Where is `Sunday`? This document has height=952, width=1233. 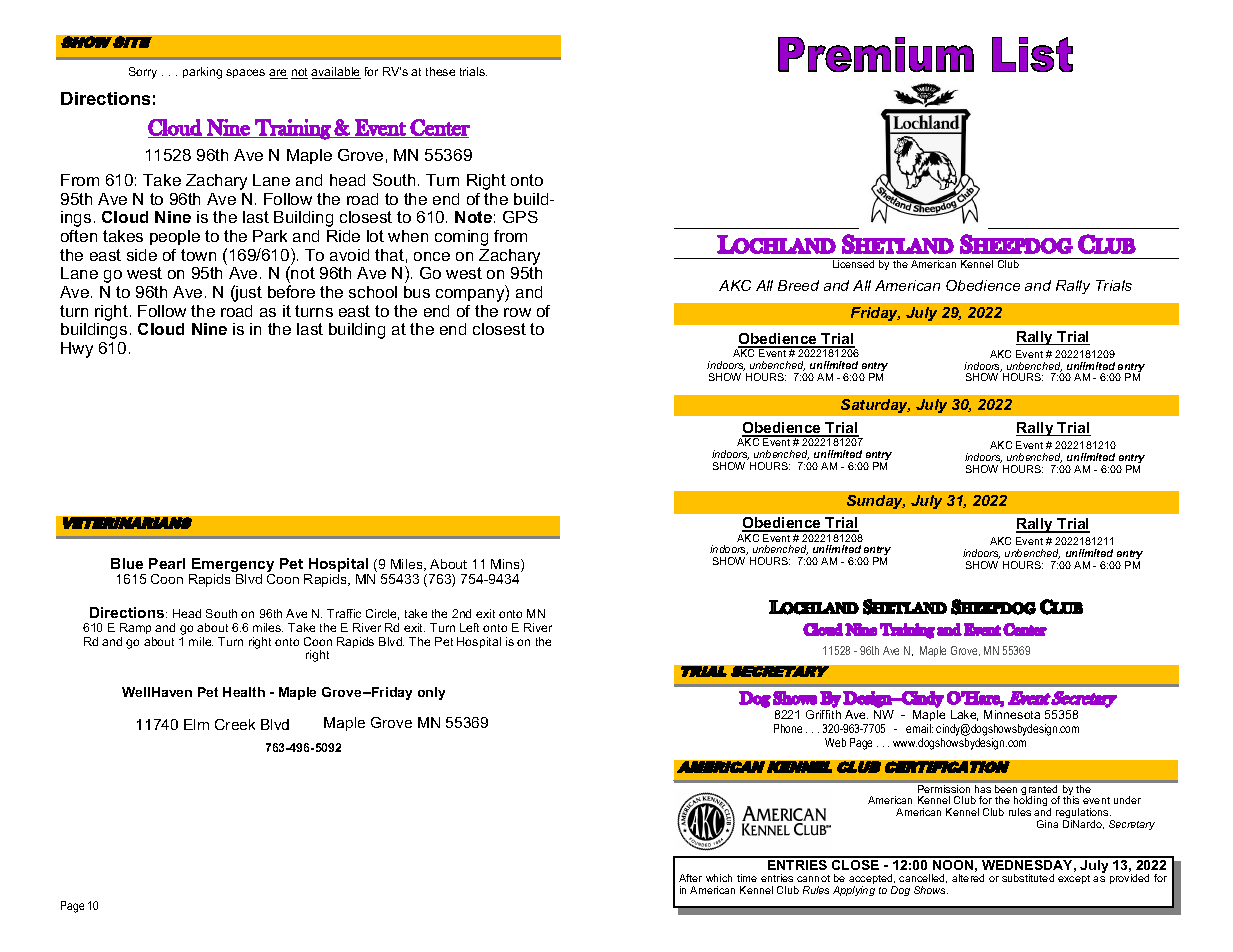
Sunday is located at coordinates (876, 502).
